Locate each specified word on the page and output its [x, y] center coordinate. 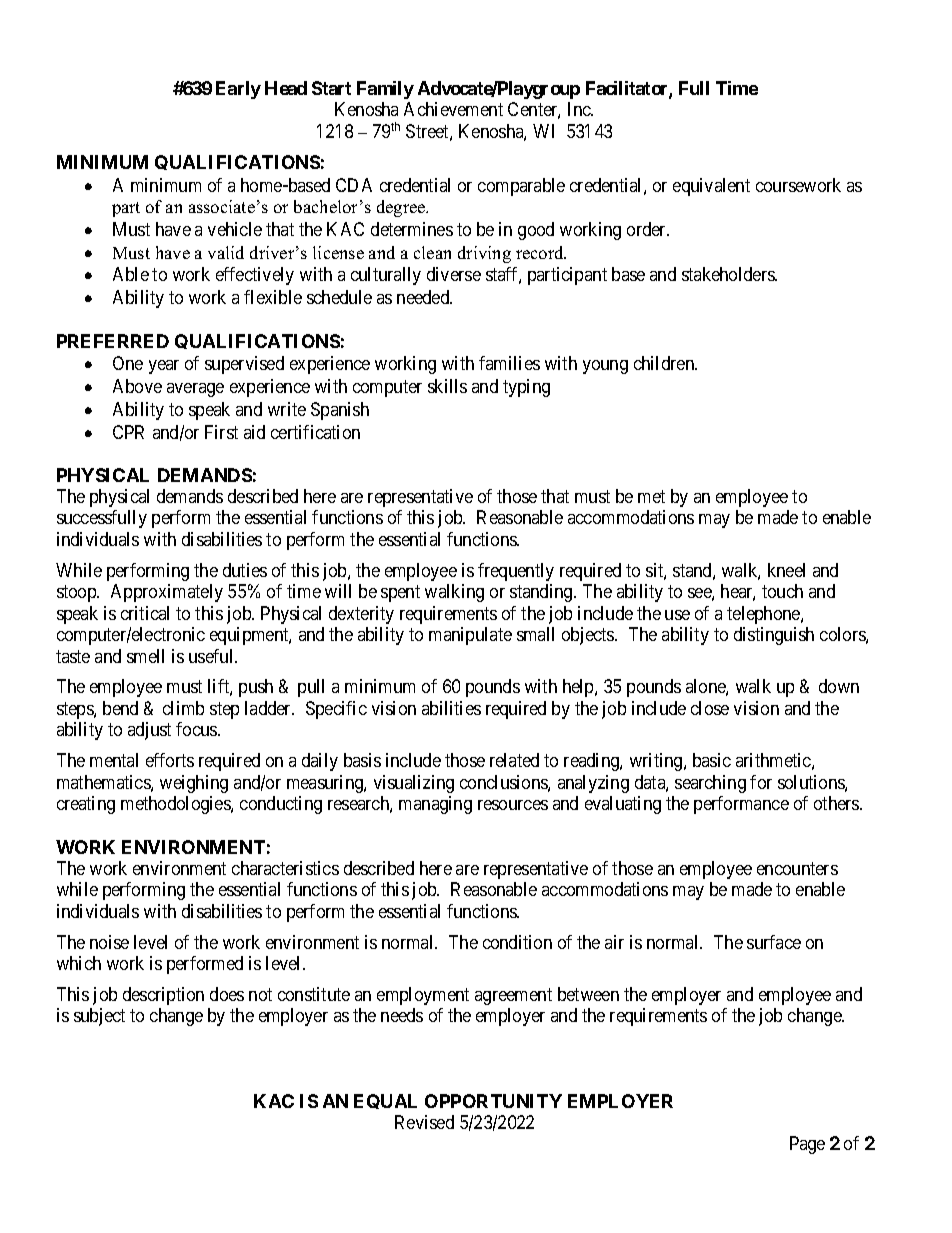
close [710, 708]
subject [99, 1017]
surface [774, 942]
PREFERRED [113, 341]
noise [109, 942]
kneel [786, 570]
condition [517, 942]
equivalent [711, 187]
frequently [516, 572]
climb [183, 708]
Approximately [167, 593]
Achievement [453, 109]
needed [424, 297]
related [514, 760]
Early [238, 90]
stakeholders [729, 274]
